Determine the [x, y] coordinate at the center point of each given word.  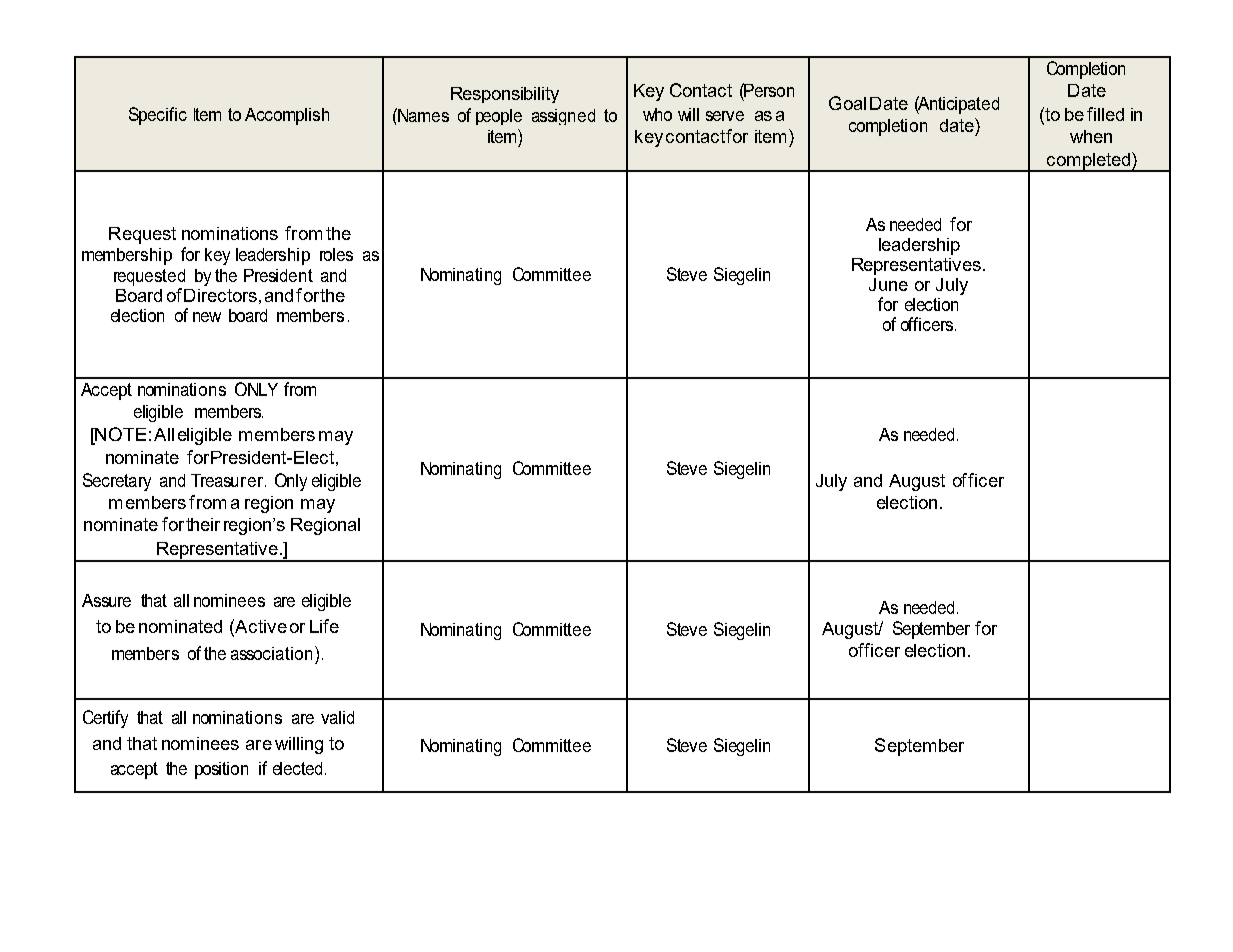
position [221, 770]
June [888, 284]
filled [1105, 114]
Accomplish [287, 116]
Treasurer [227, 480]
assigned [563, 117]
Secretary [117, 482]
